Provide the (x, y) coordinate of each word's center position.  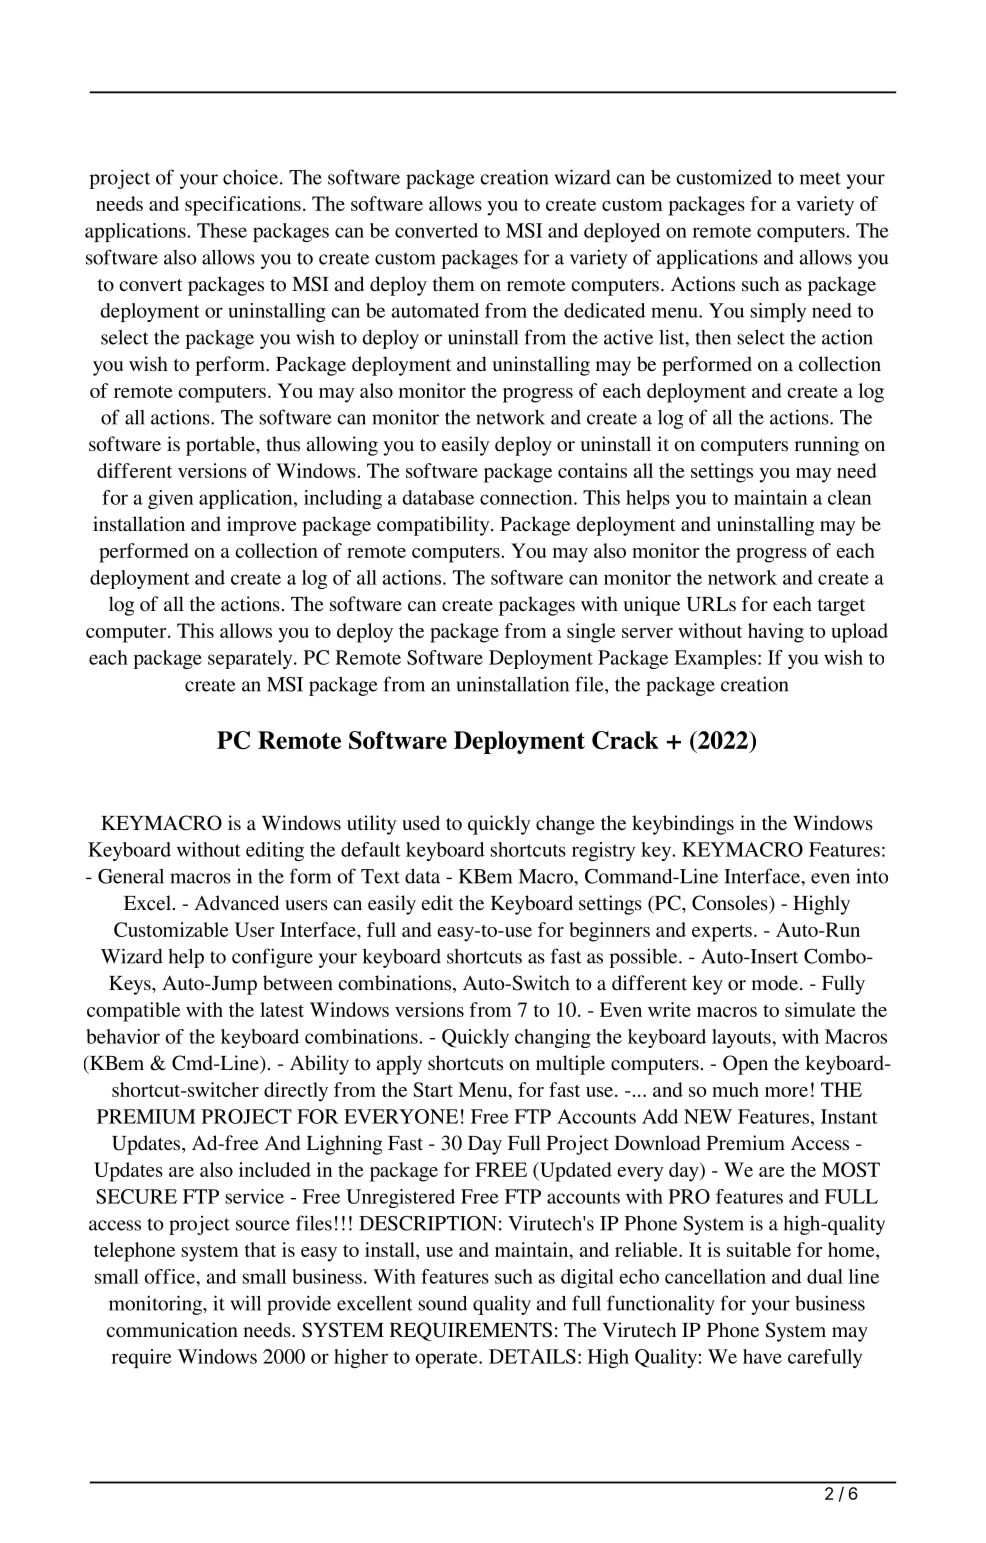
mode (776, 982)
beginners (609, 932)
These (222, 230)
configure (272, 958)
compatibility (434, 526)
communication (172, 1329)
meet (820, 178)
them (454, 283)
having (776, 633)
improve (261, 526)
